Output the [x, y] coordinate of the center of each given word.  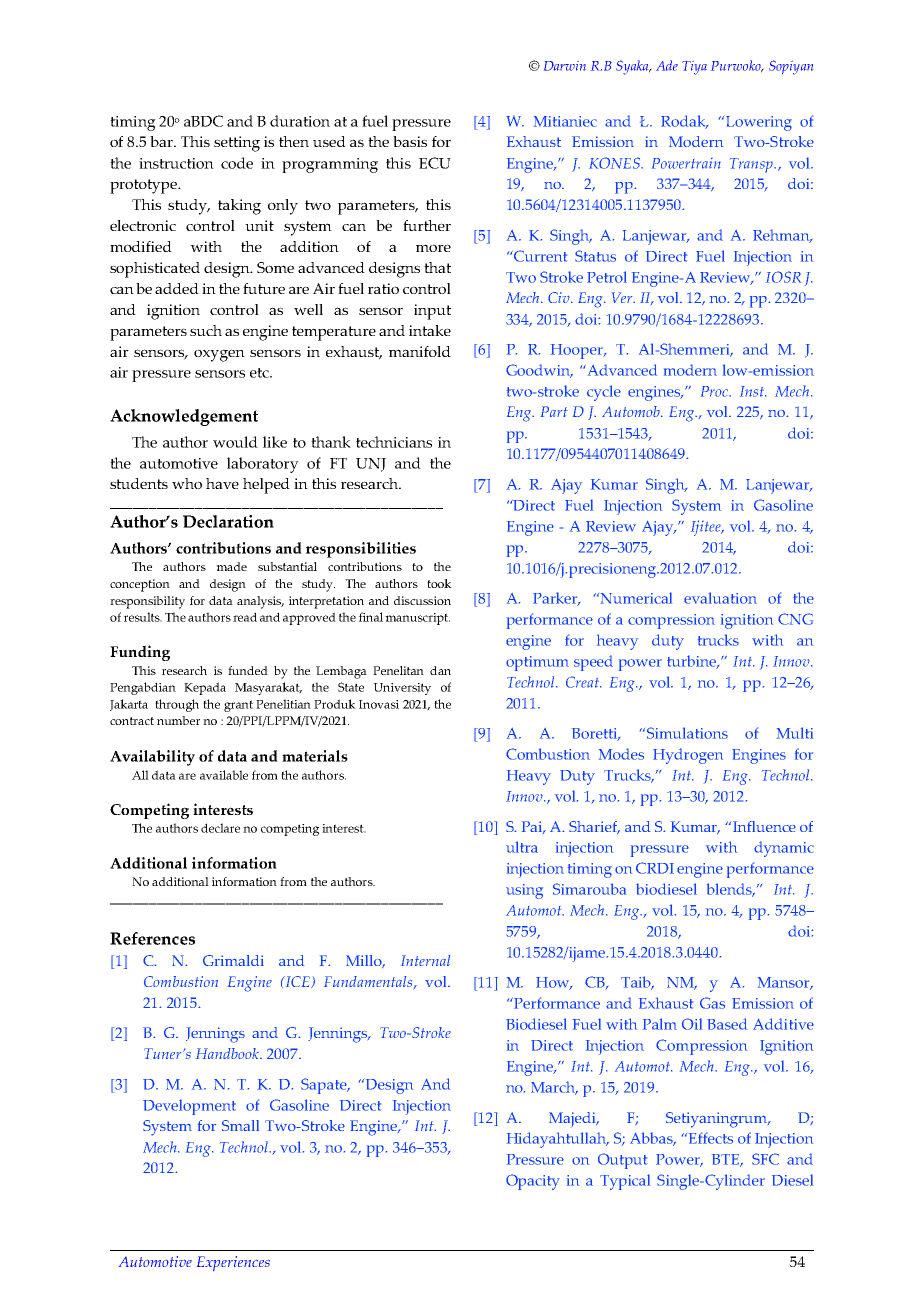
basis [410, 141]
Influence [764, 826]
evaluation [720, 598]
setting [237, 144]
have [222, 483]
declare [220, 828]
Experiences [233, 1263]
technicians [394, 442]
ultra [522, 847]
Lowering [759, 123]
